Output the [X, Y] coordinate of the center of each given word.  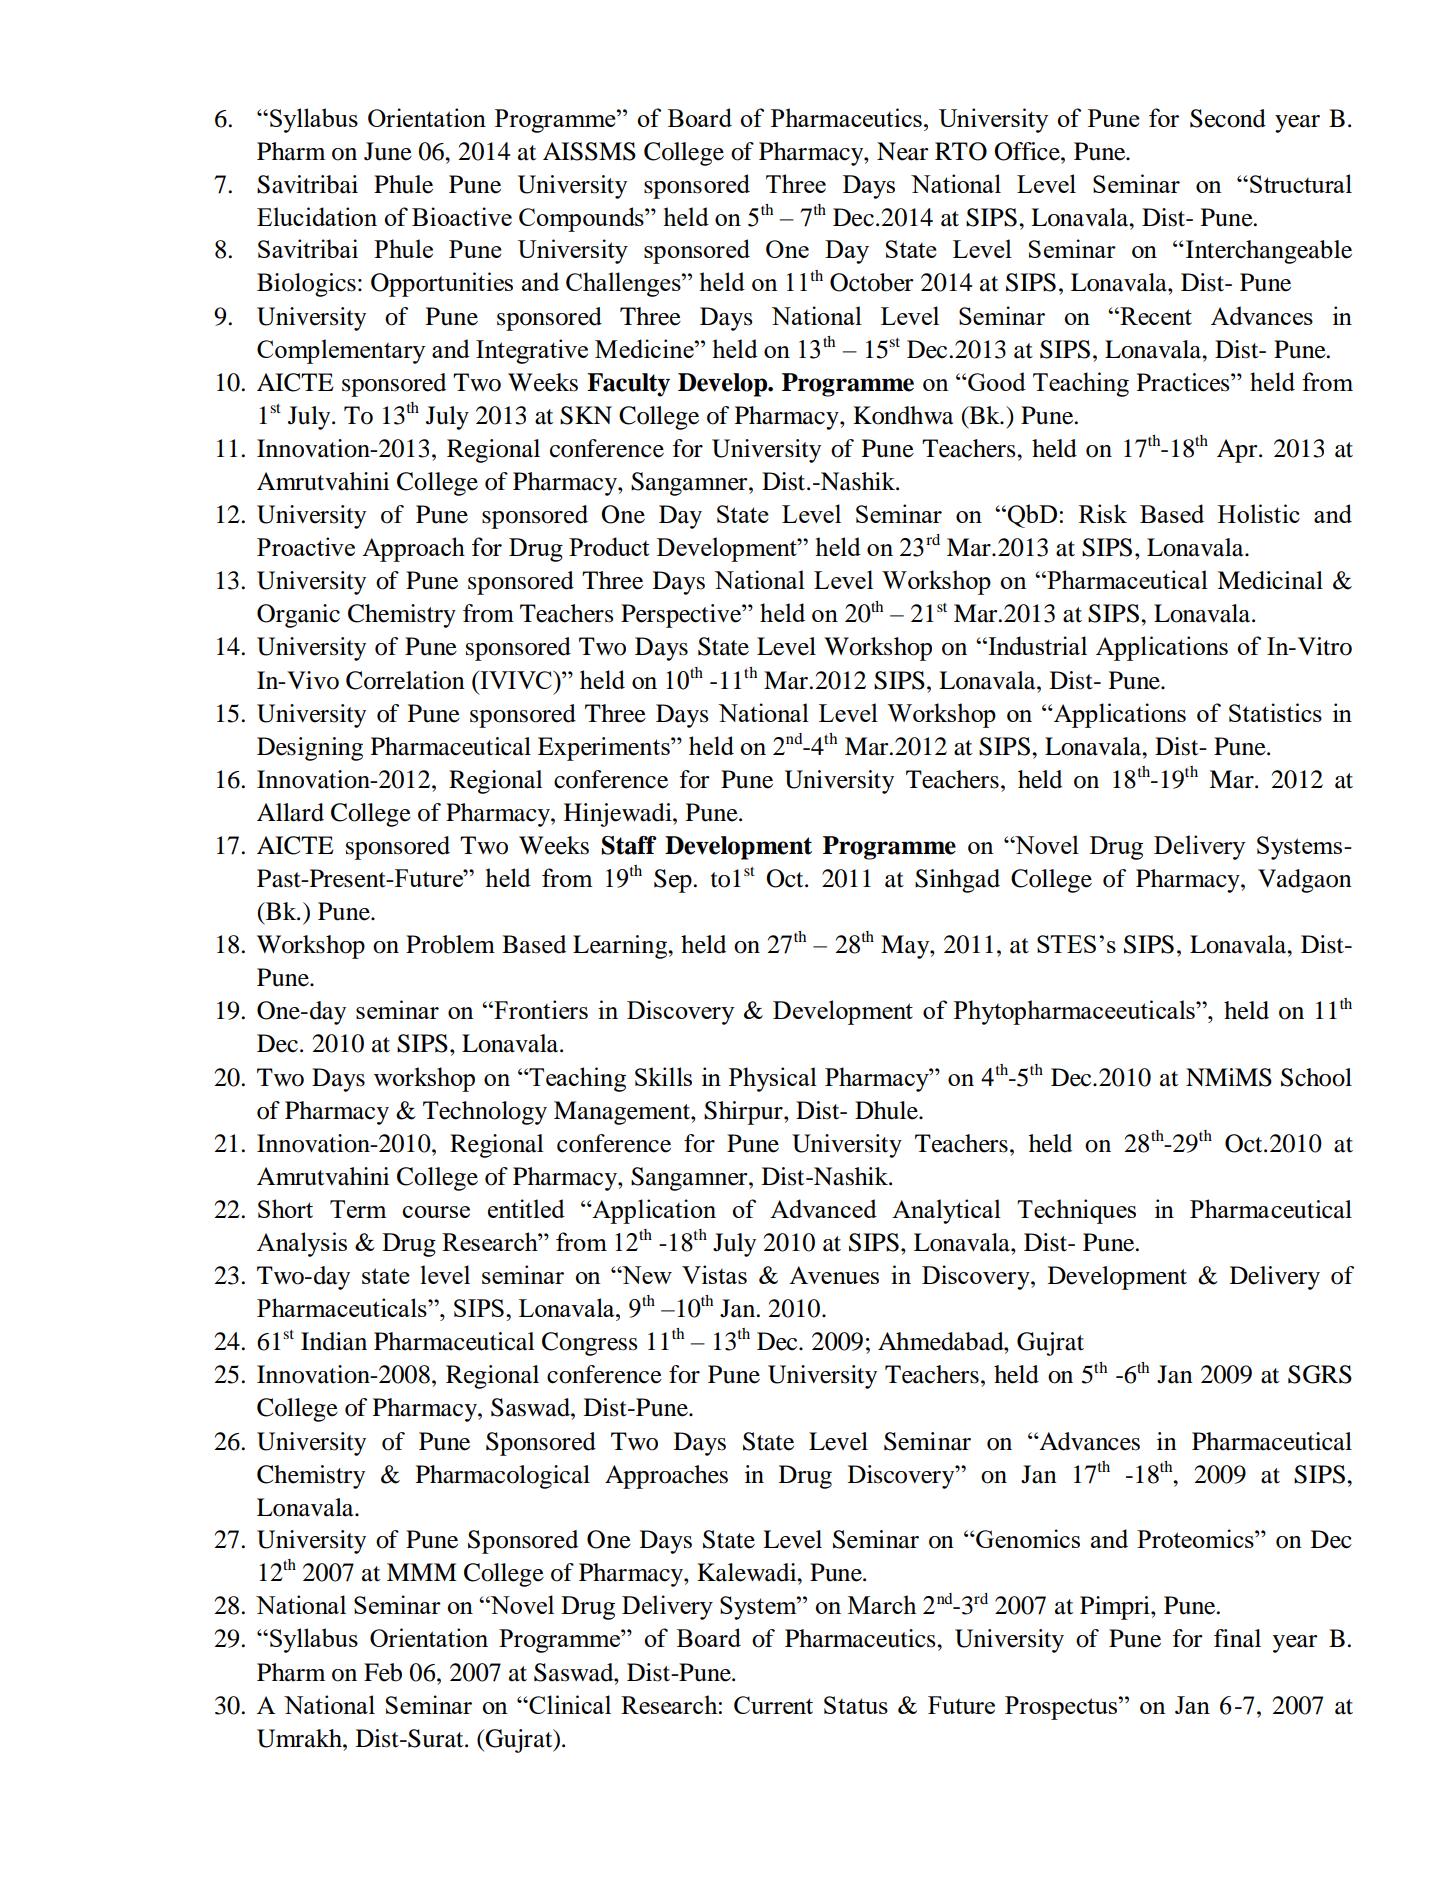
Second [1228, 118]
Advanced [823, 1208]
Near [903, 151]
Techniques [1076, 1211]
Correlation [405, 680]
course [436, 1212]
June [388, 151]
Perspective [682, 616]
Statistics [1275, 712]
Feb [383, 1672]
